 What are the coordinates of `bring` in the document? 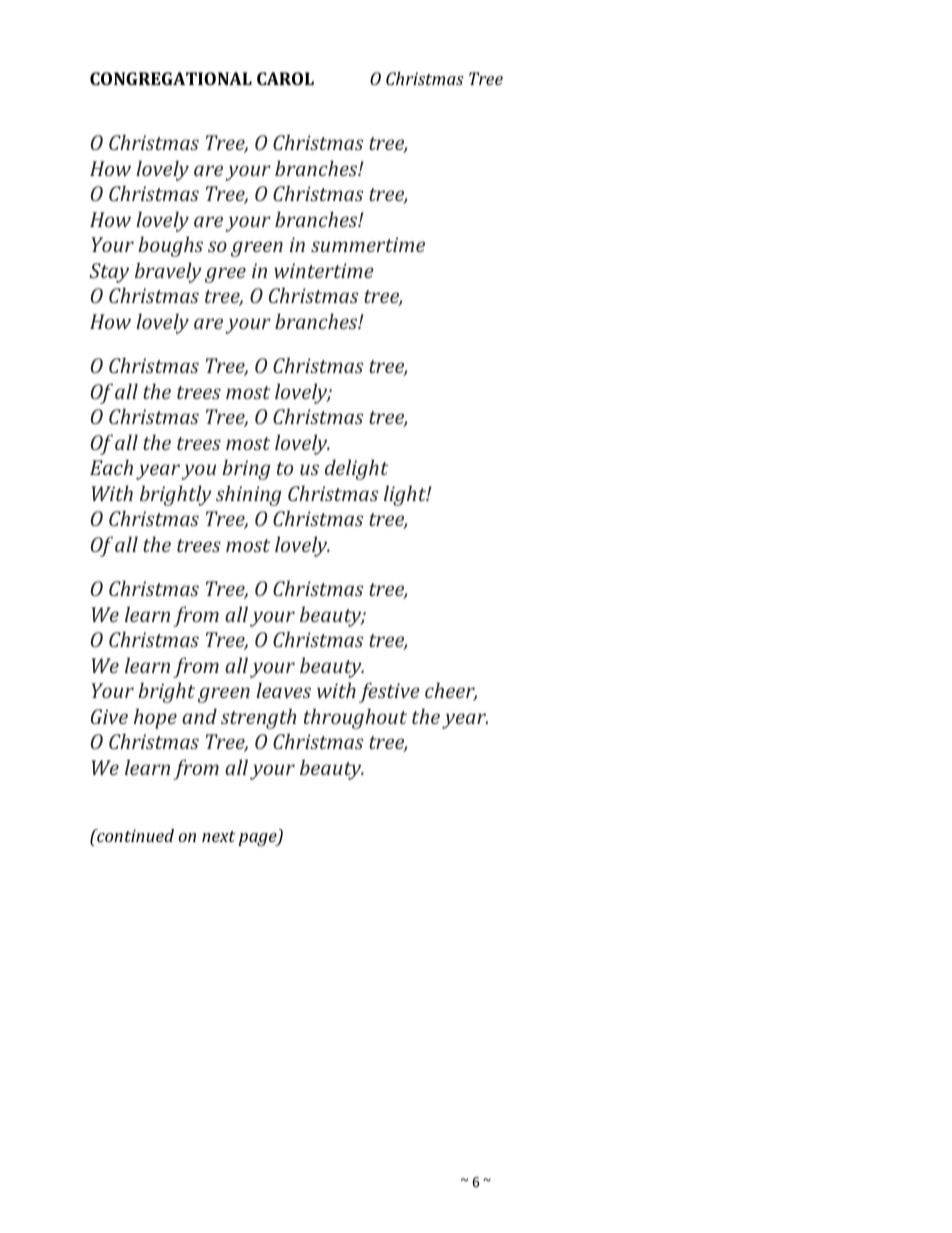 It's located at (246, 469).
